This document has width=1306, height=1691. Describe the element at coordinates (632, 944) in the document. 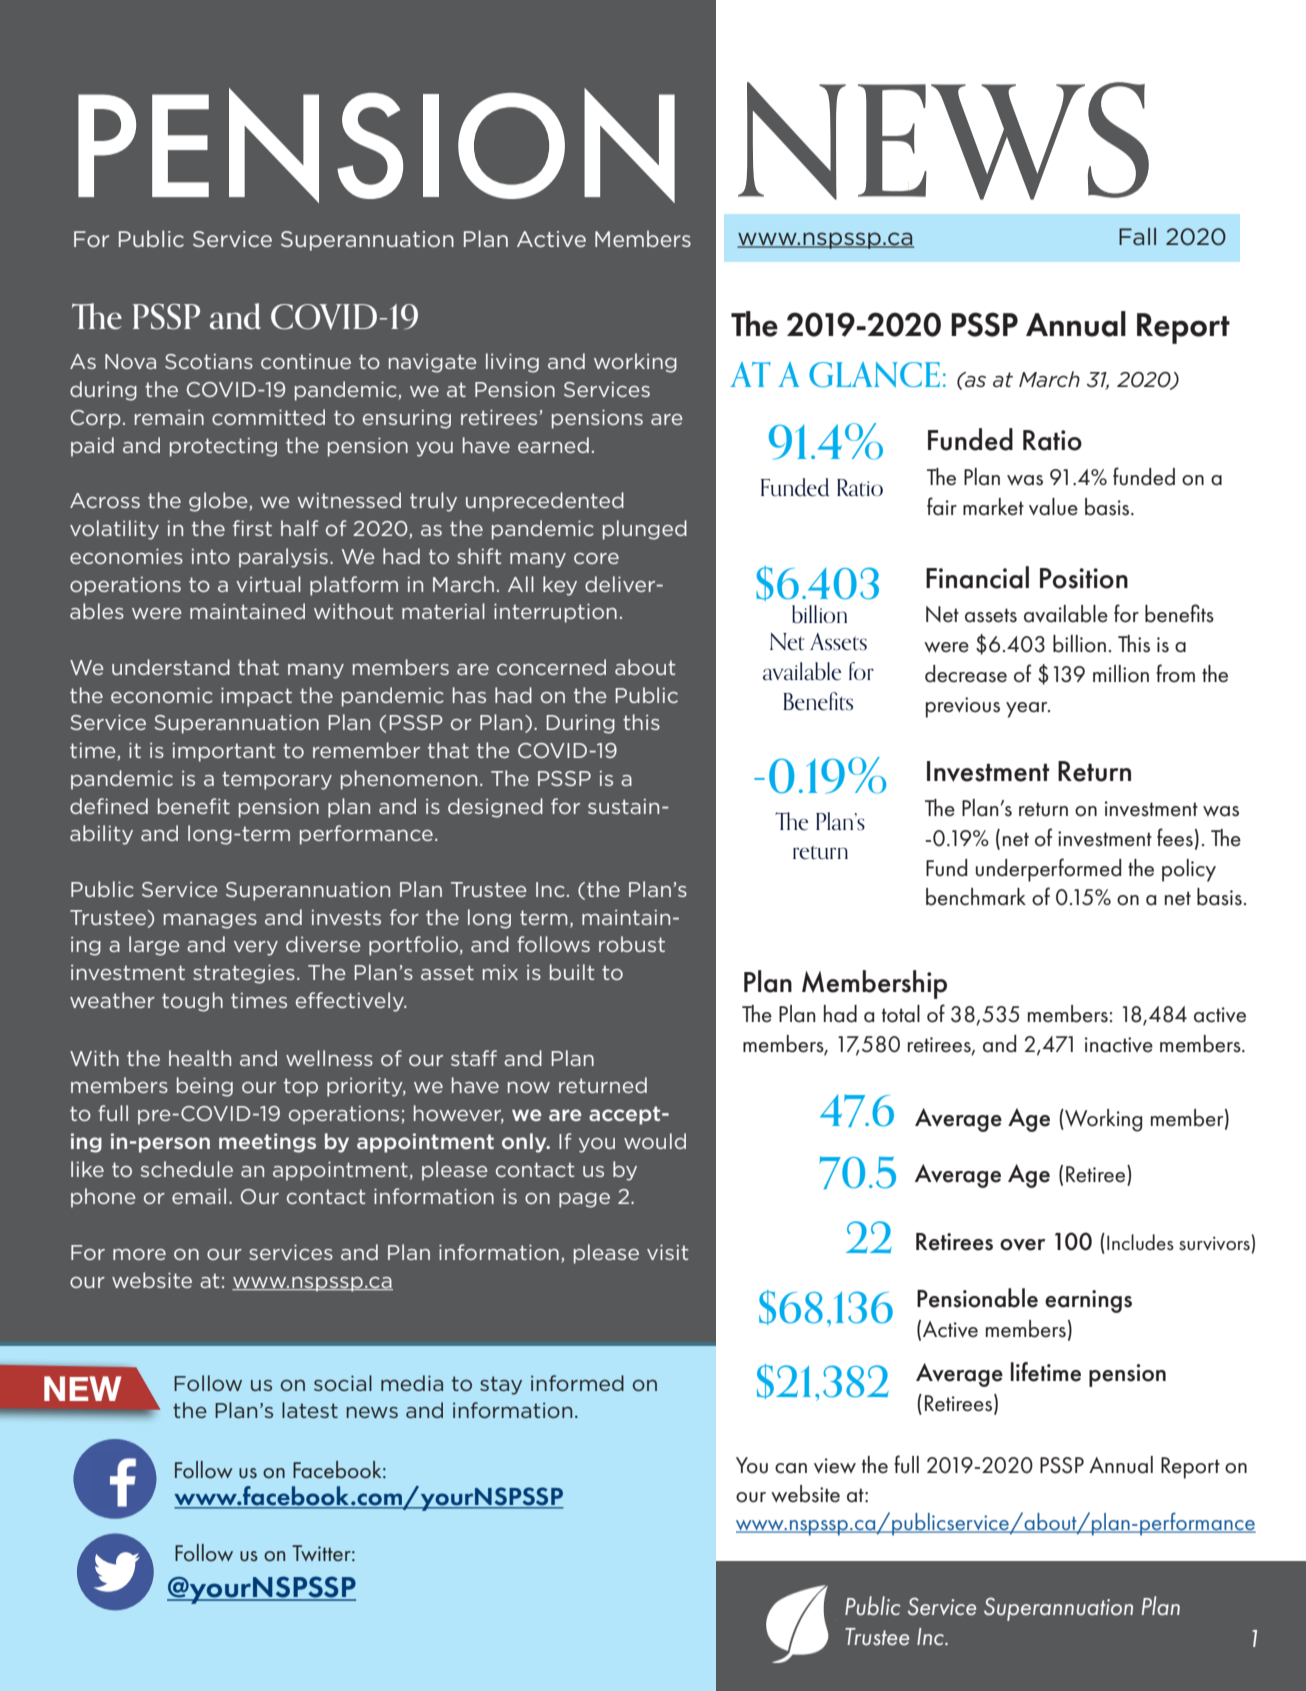

I see `robust` at that location.
